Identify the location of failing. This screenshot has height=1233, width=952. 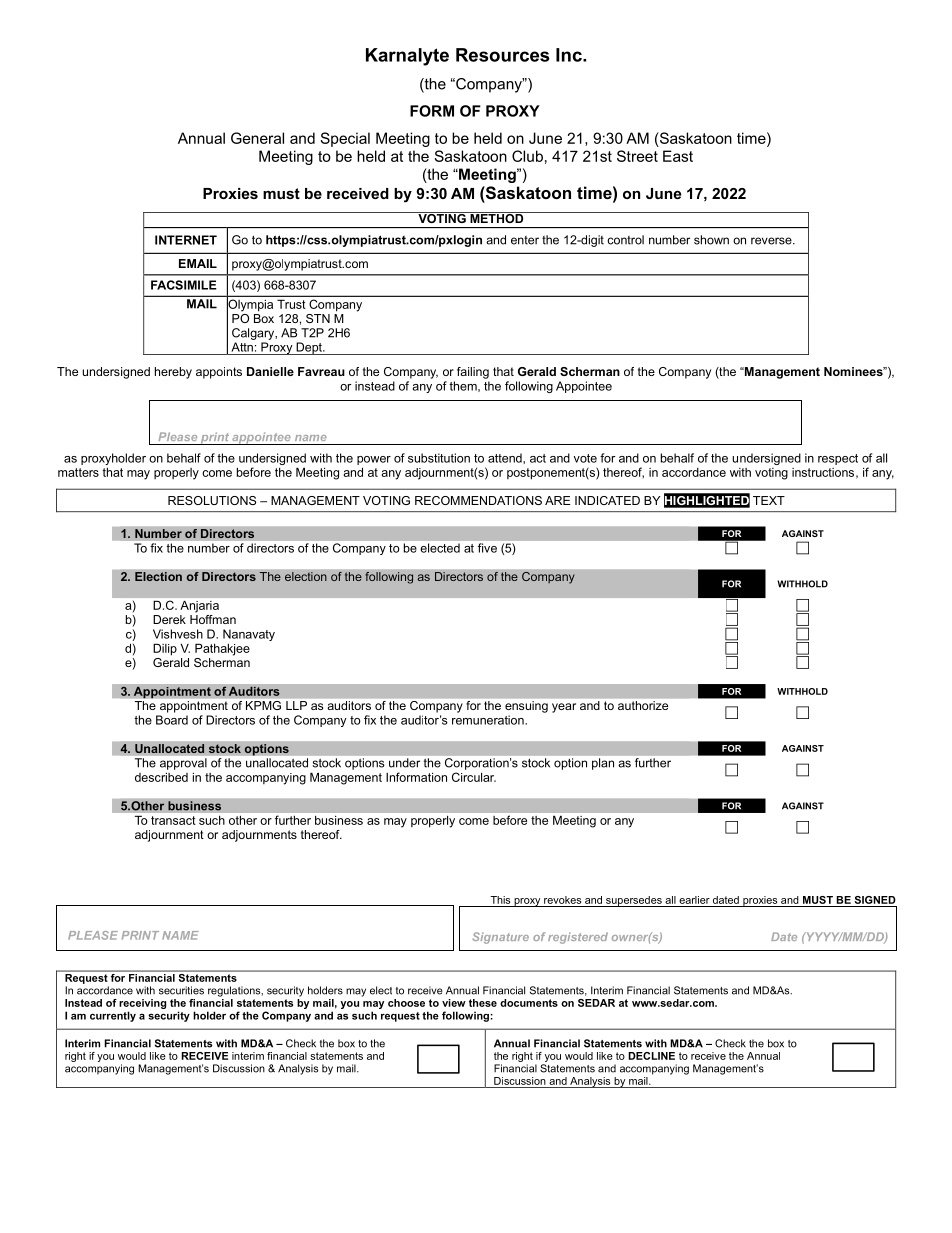
(473, 373).
